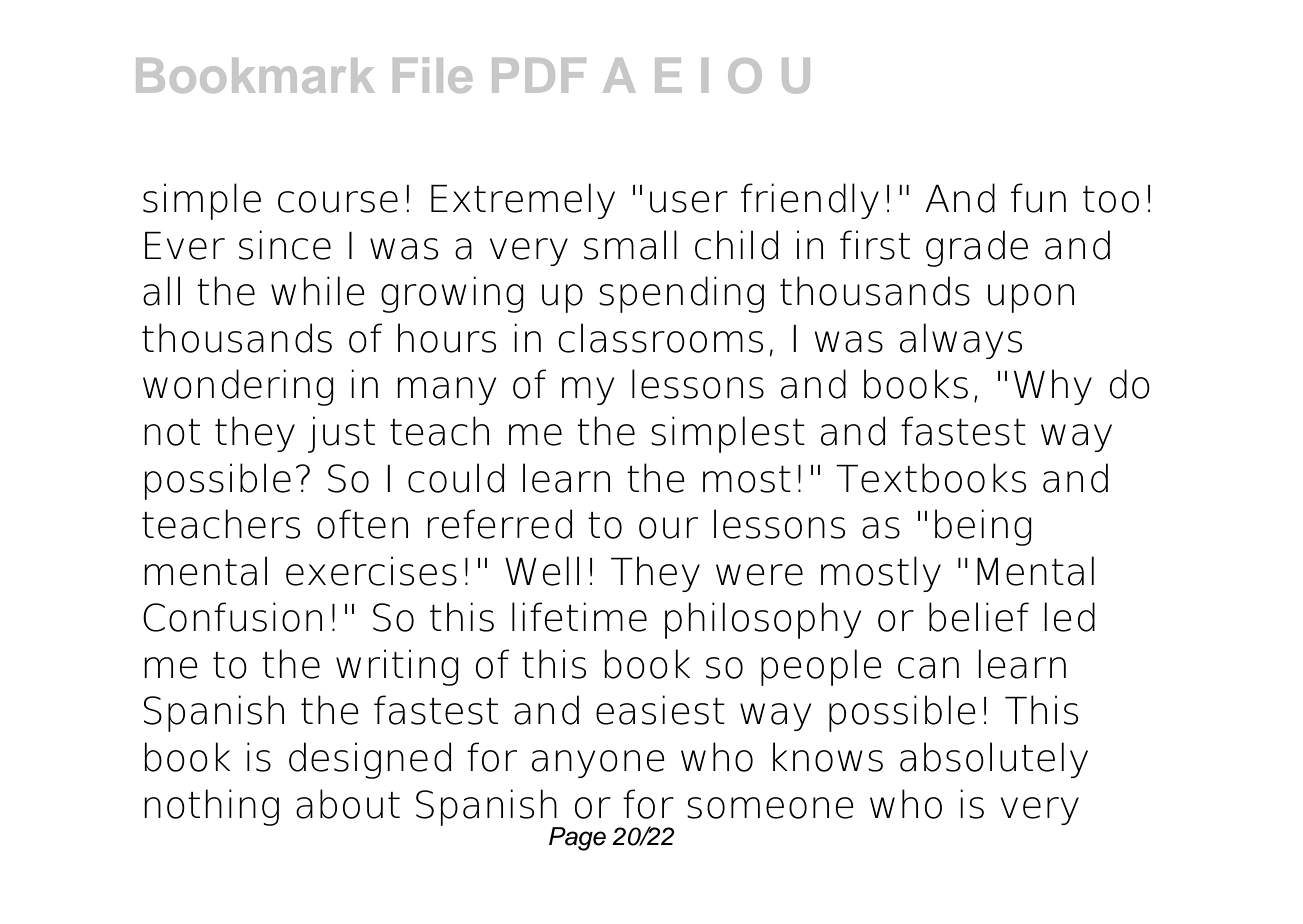  I want to click on Page, so click(577, 839).
